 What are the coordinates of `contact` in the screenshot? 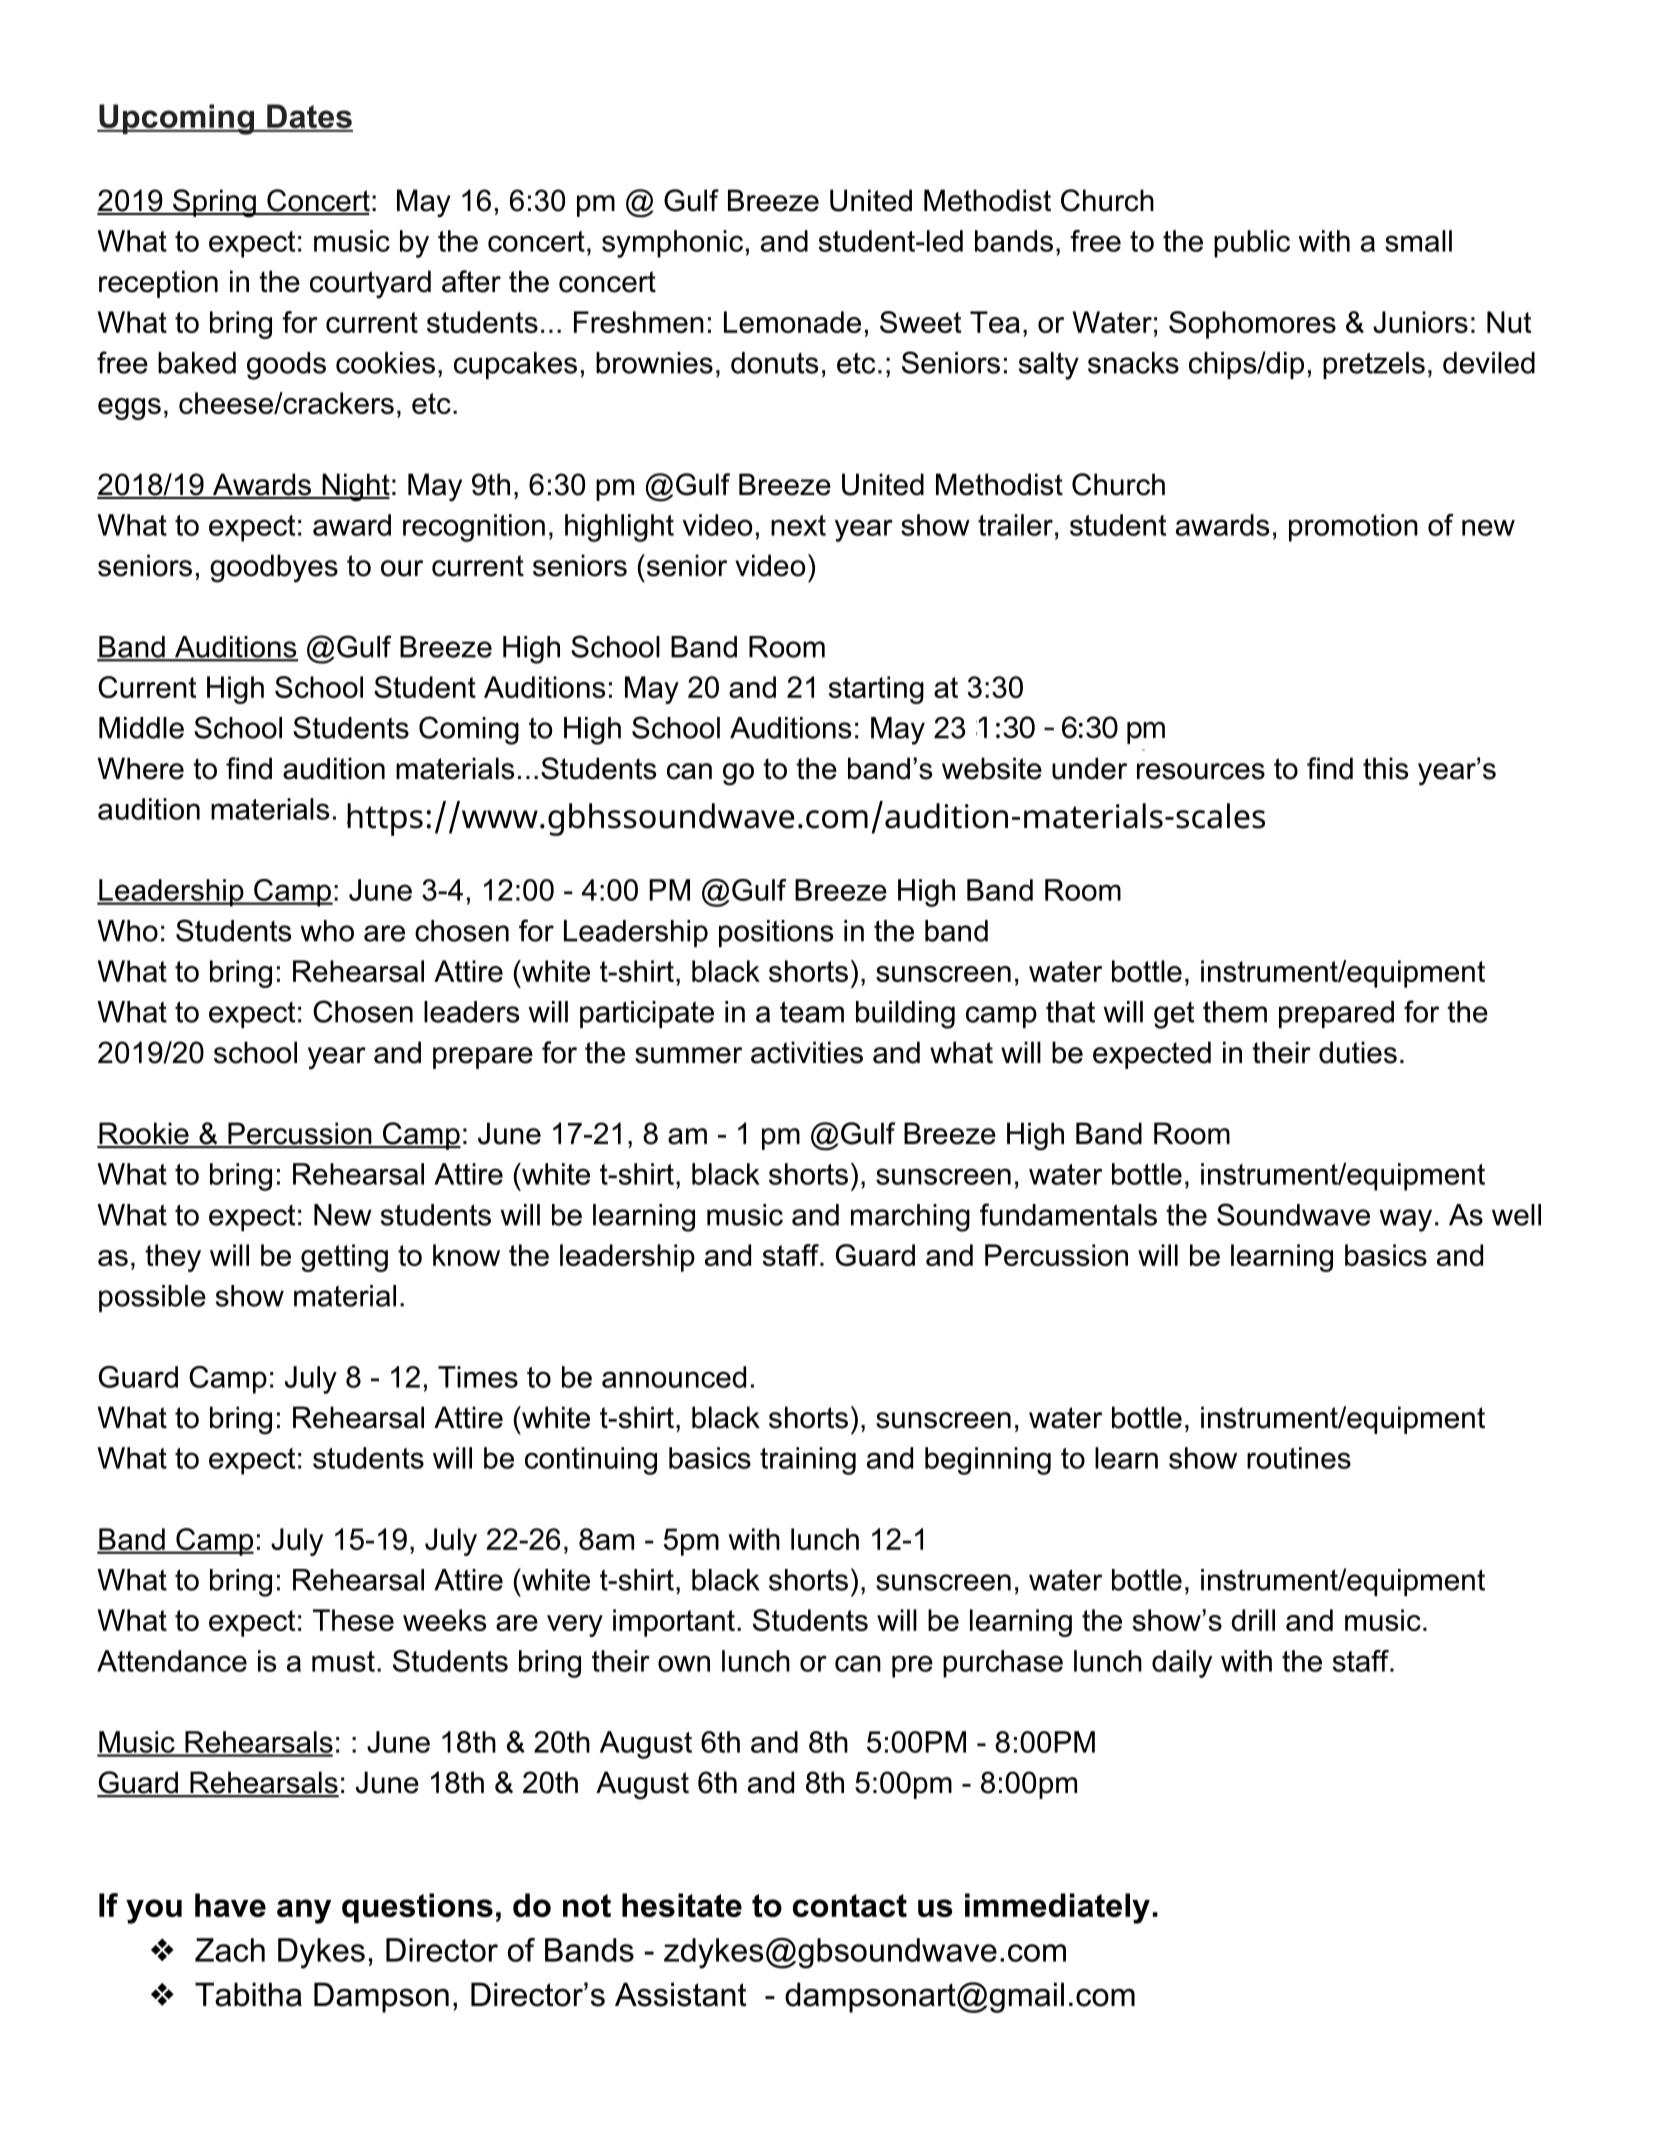 It's located at (850, 1905).
